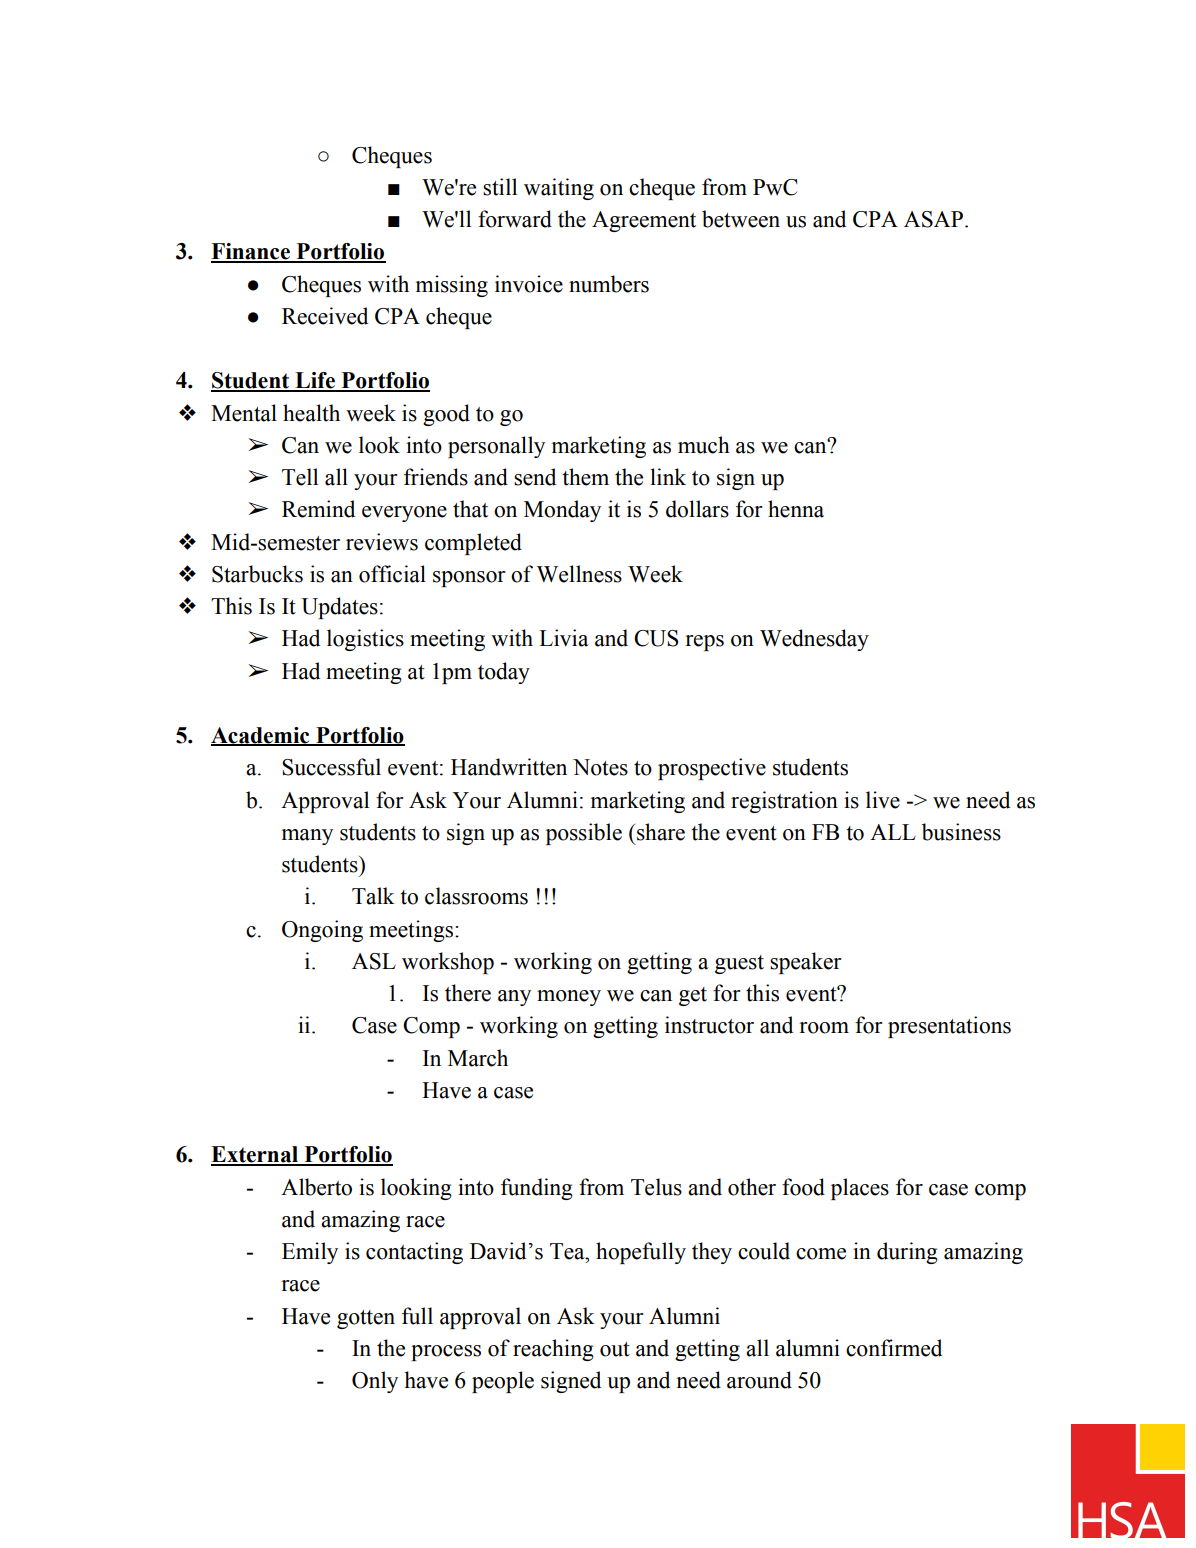 This screenshot has width=1196, height=1548. What do you see at coordinates (615, 1349) in the screenshot?
I see `out` at bounding box center [615, 1349].
